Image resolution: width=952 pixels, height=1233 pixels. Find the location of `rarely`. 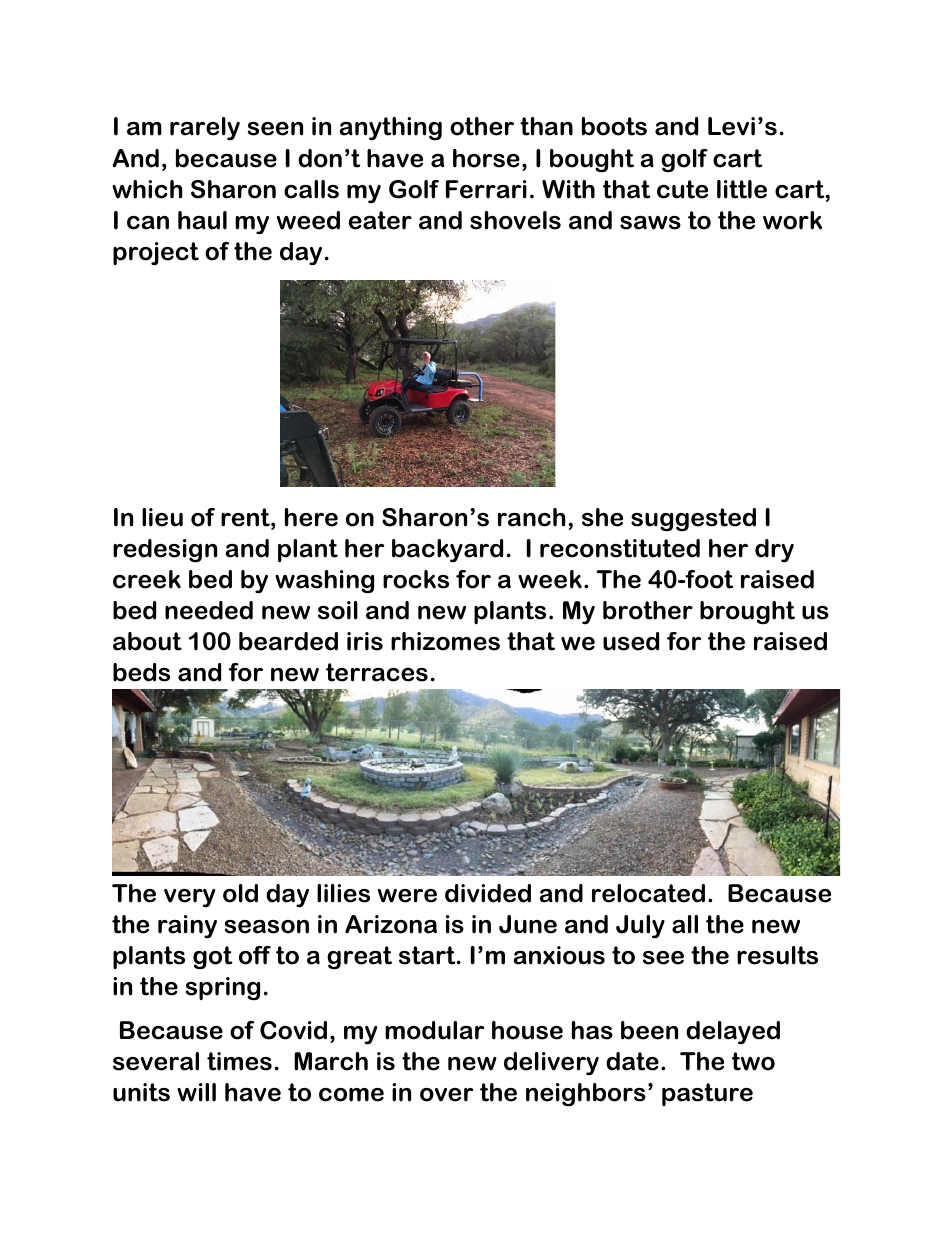

rarely is located at coordinates (205, 128).
